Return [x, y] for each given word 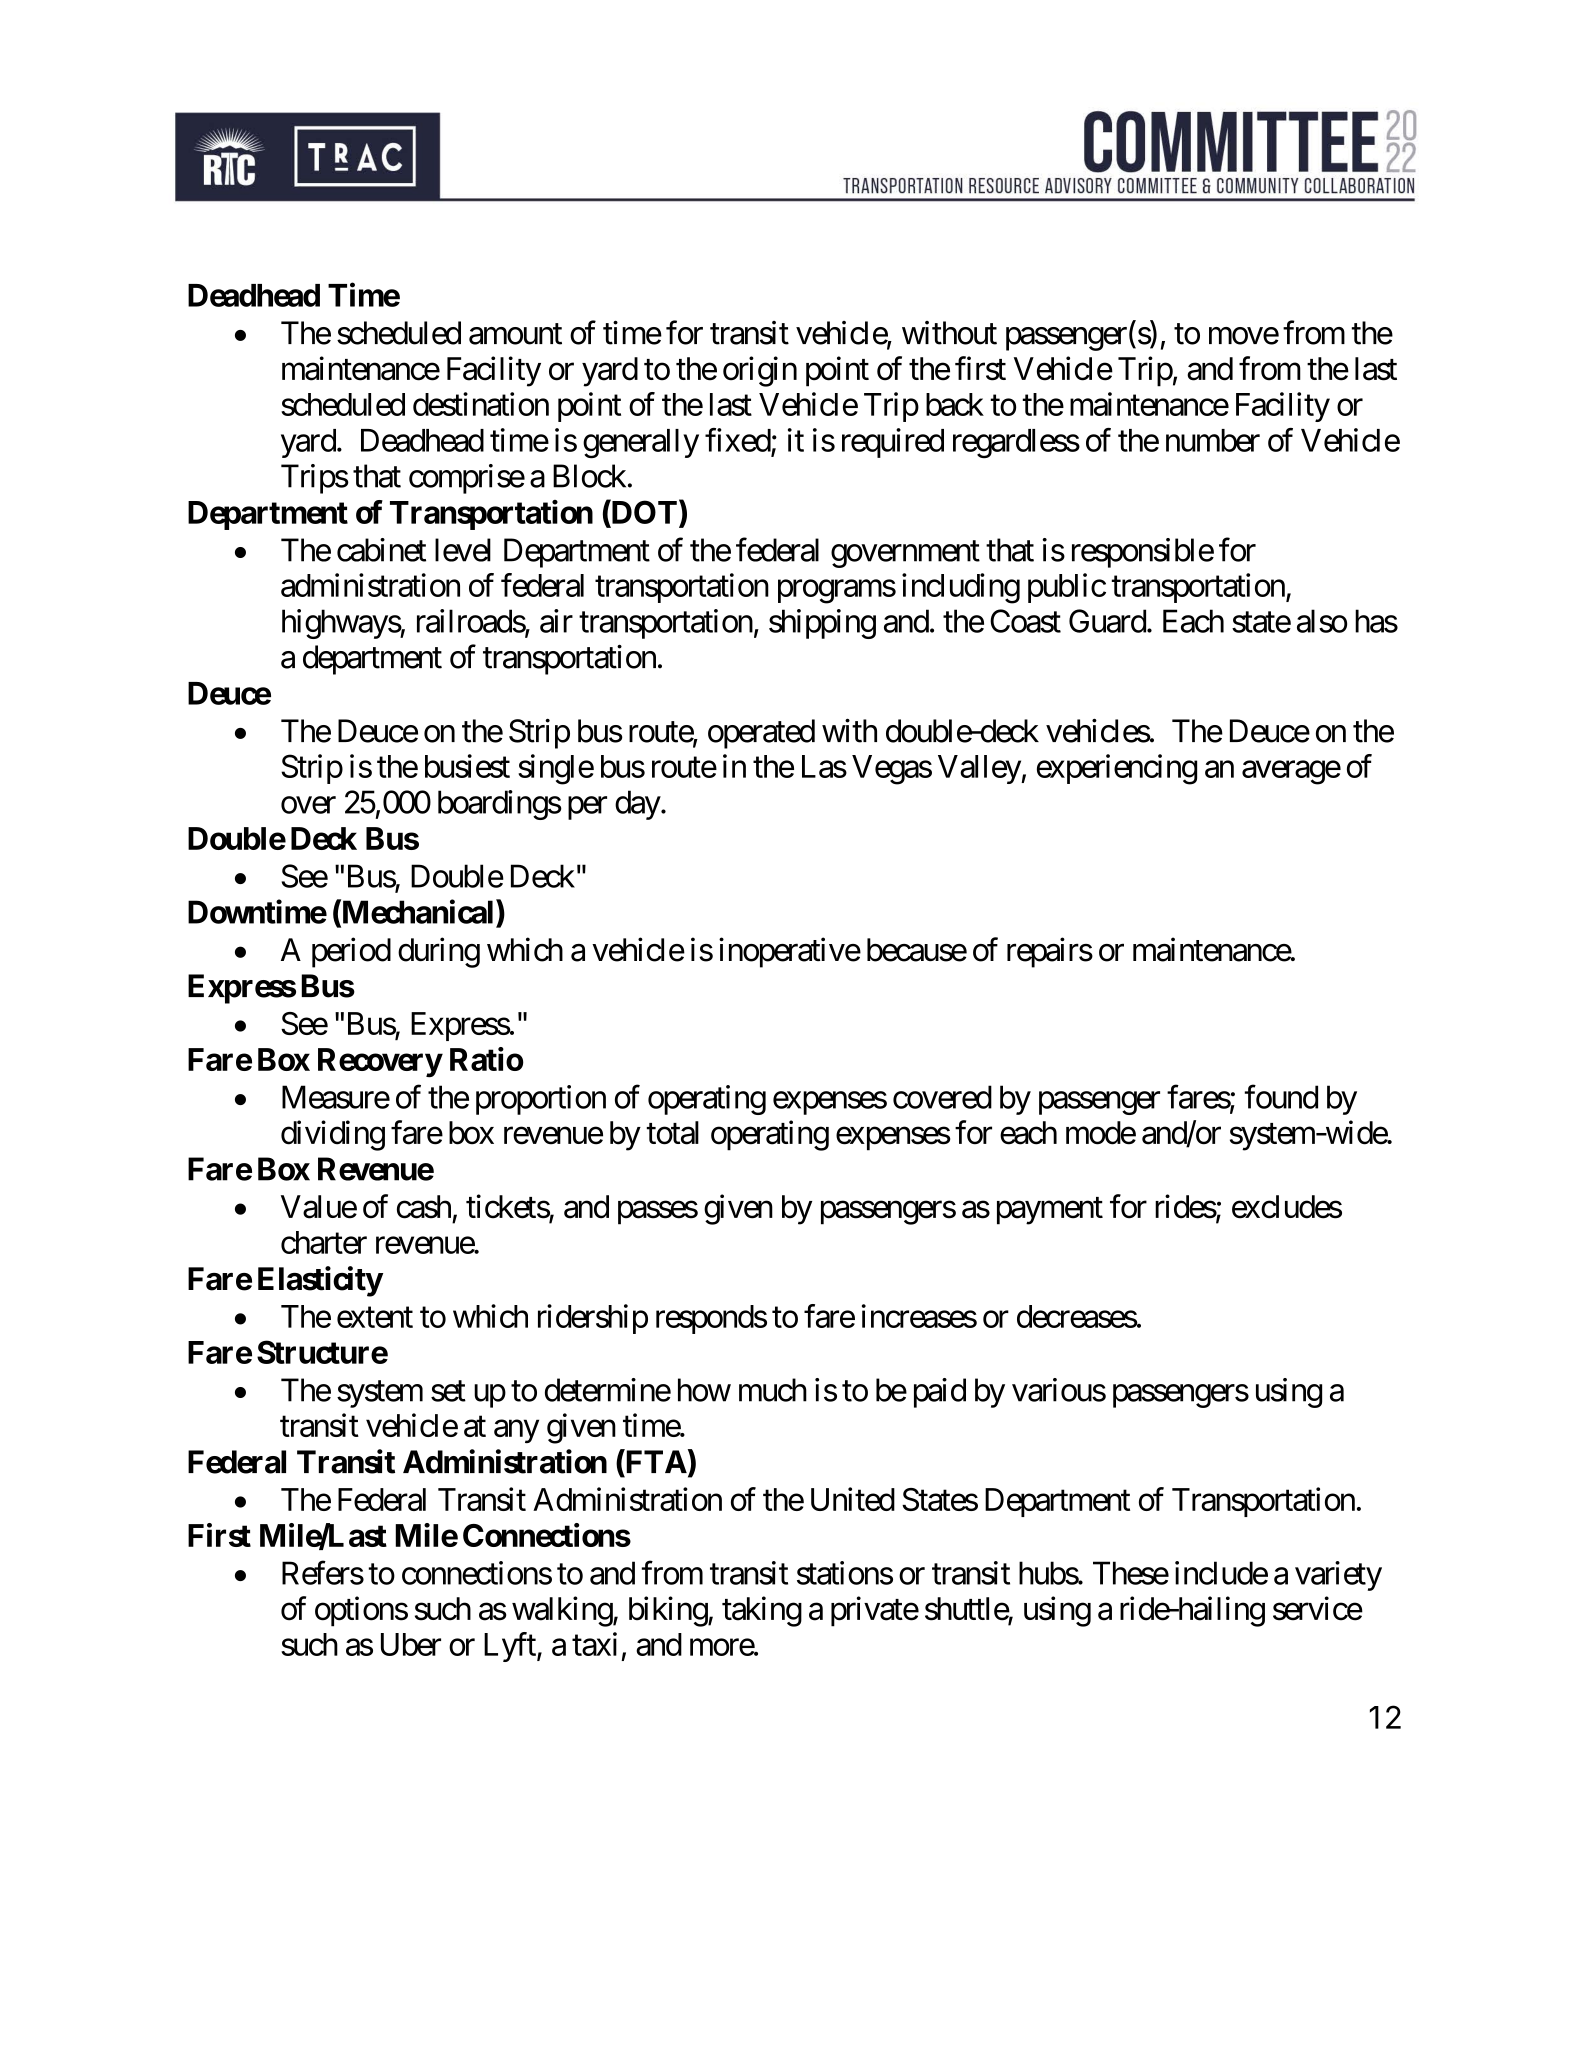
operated [761, 734]
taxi [594, 1644]
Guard [1107, 621]
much [773, 1390]
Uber [411, 1644]
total [672, 1133]
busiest [467, 766]
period [351, 952]
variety [1338, 1576]
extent [375, 1317]
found [1281, 1097]
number [1213, 440]
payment [1050, 1211]
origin [760, 371]
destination [481, 404]
